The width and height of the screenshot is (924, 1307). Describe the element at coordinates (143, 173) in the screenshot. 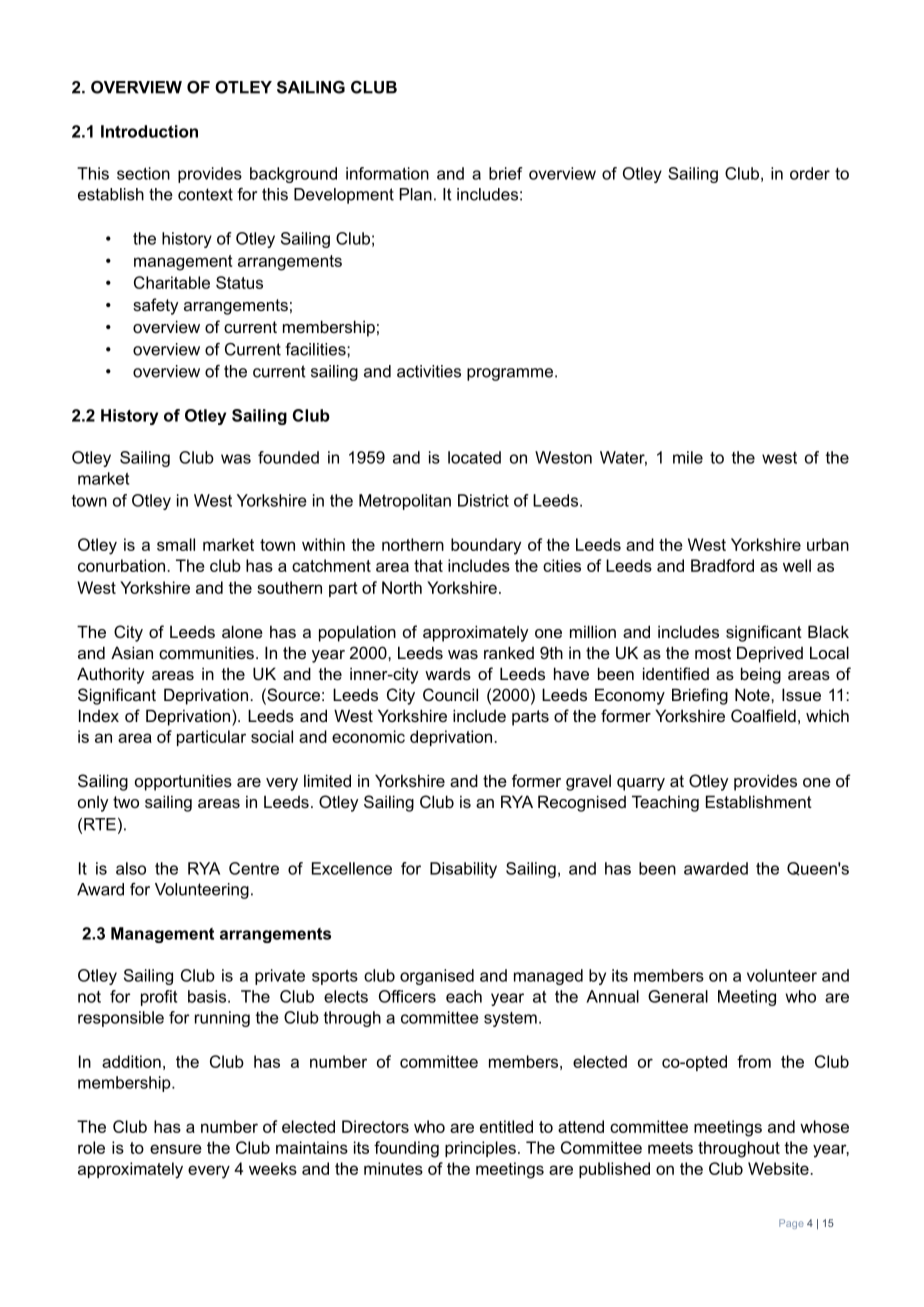

I see `section` at that location.
